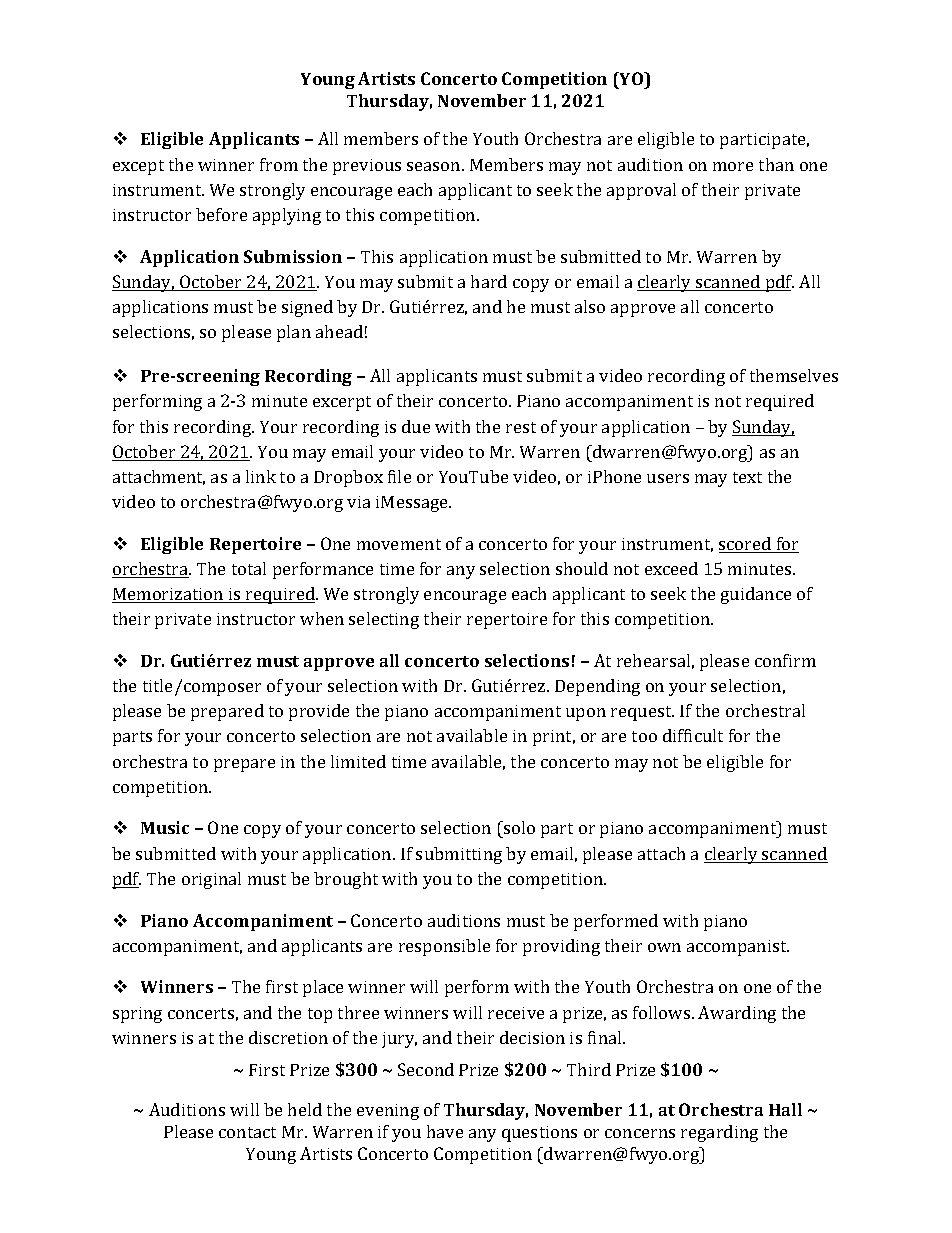 This screenshot has width=952, height=1233. I want to click on due, so click(416, 426).
